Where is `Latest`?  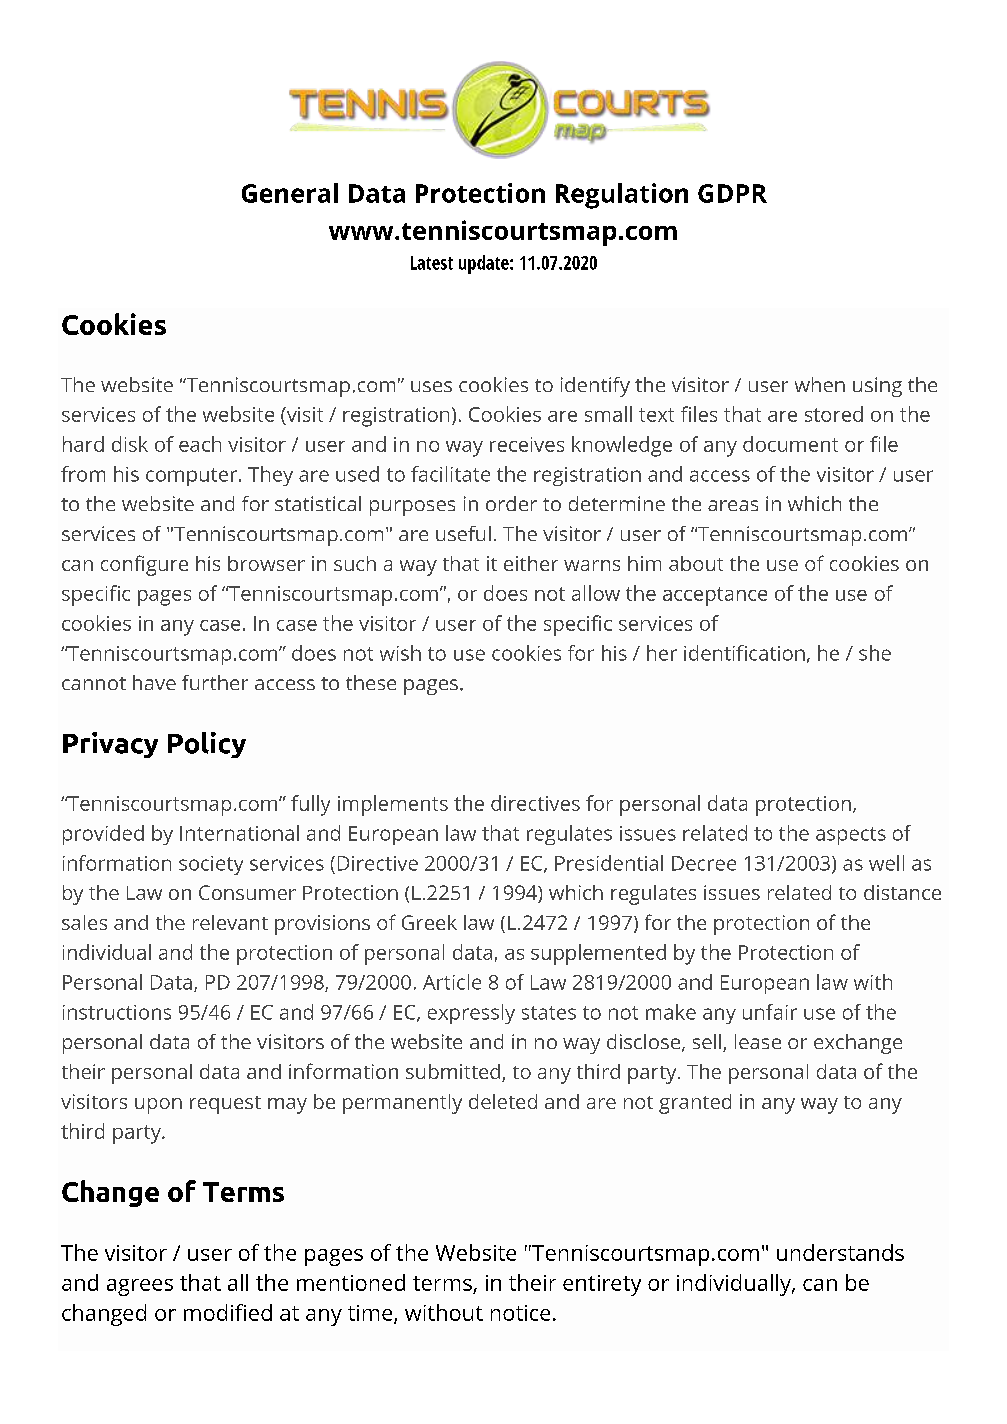 Latest is located at coordinates (432, 263).
